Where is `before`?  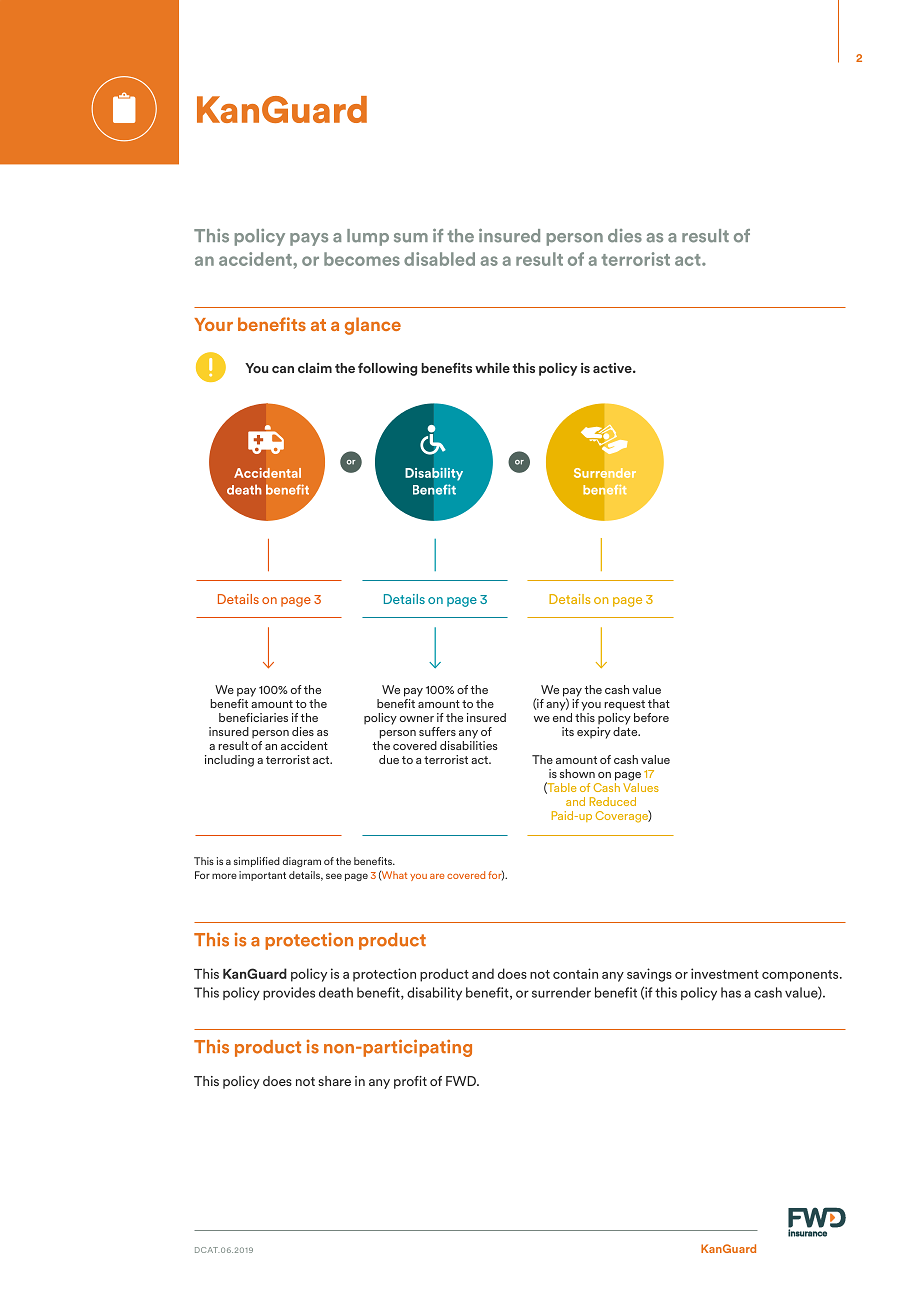 before is located at coordinates (651, 717).
